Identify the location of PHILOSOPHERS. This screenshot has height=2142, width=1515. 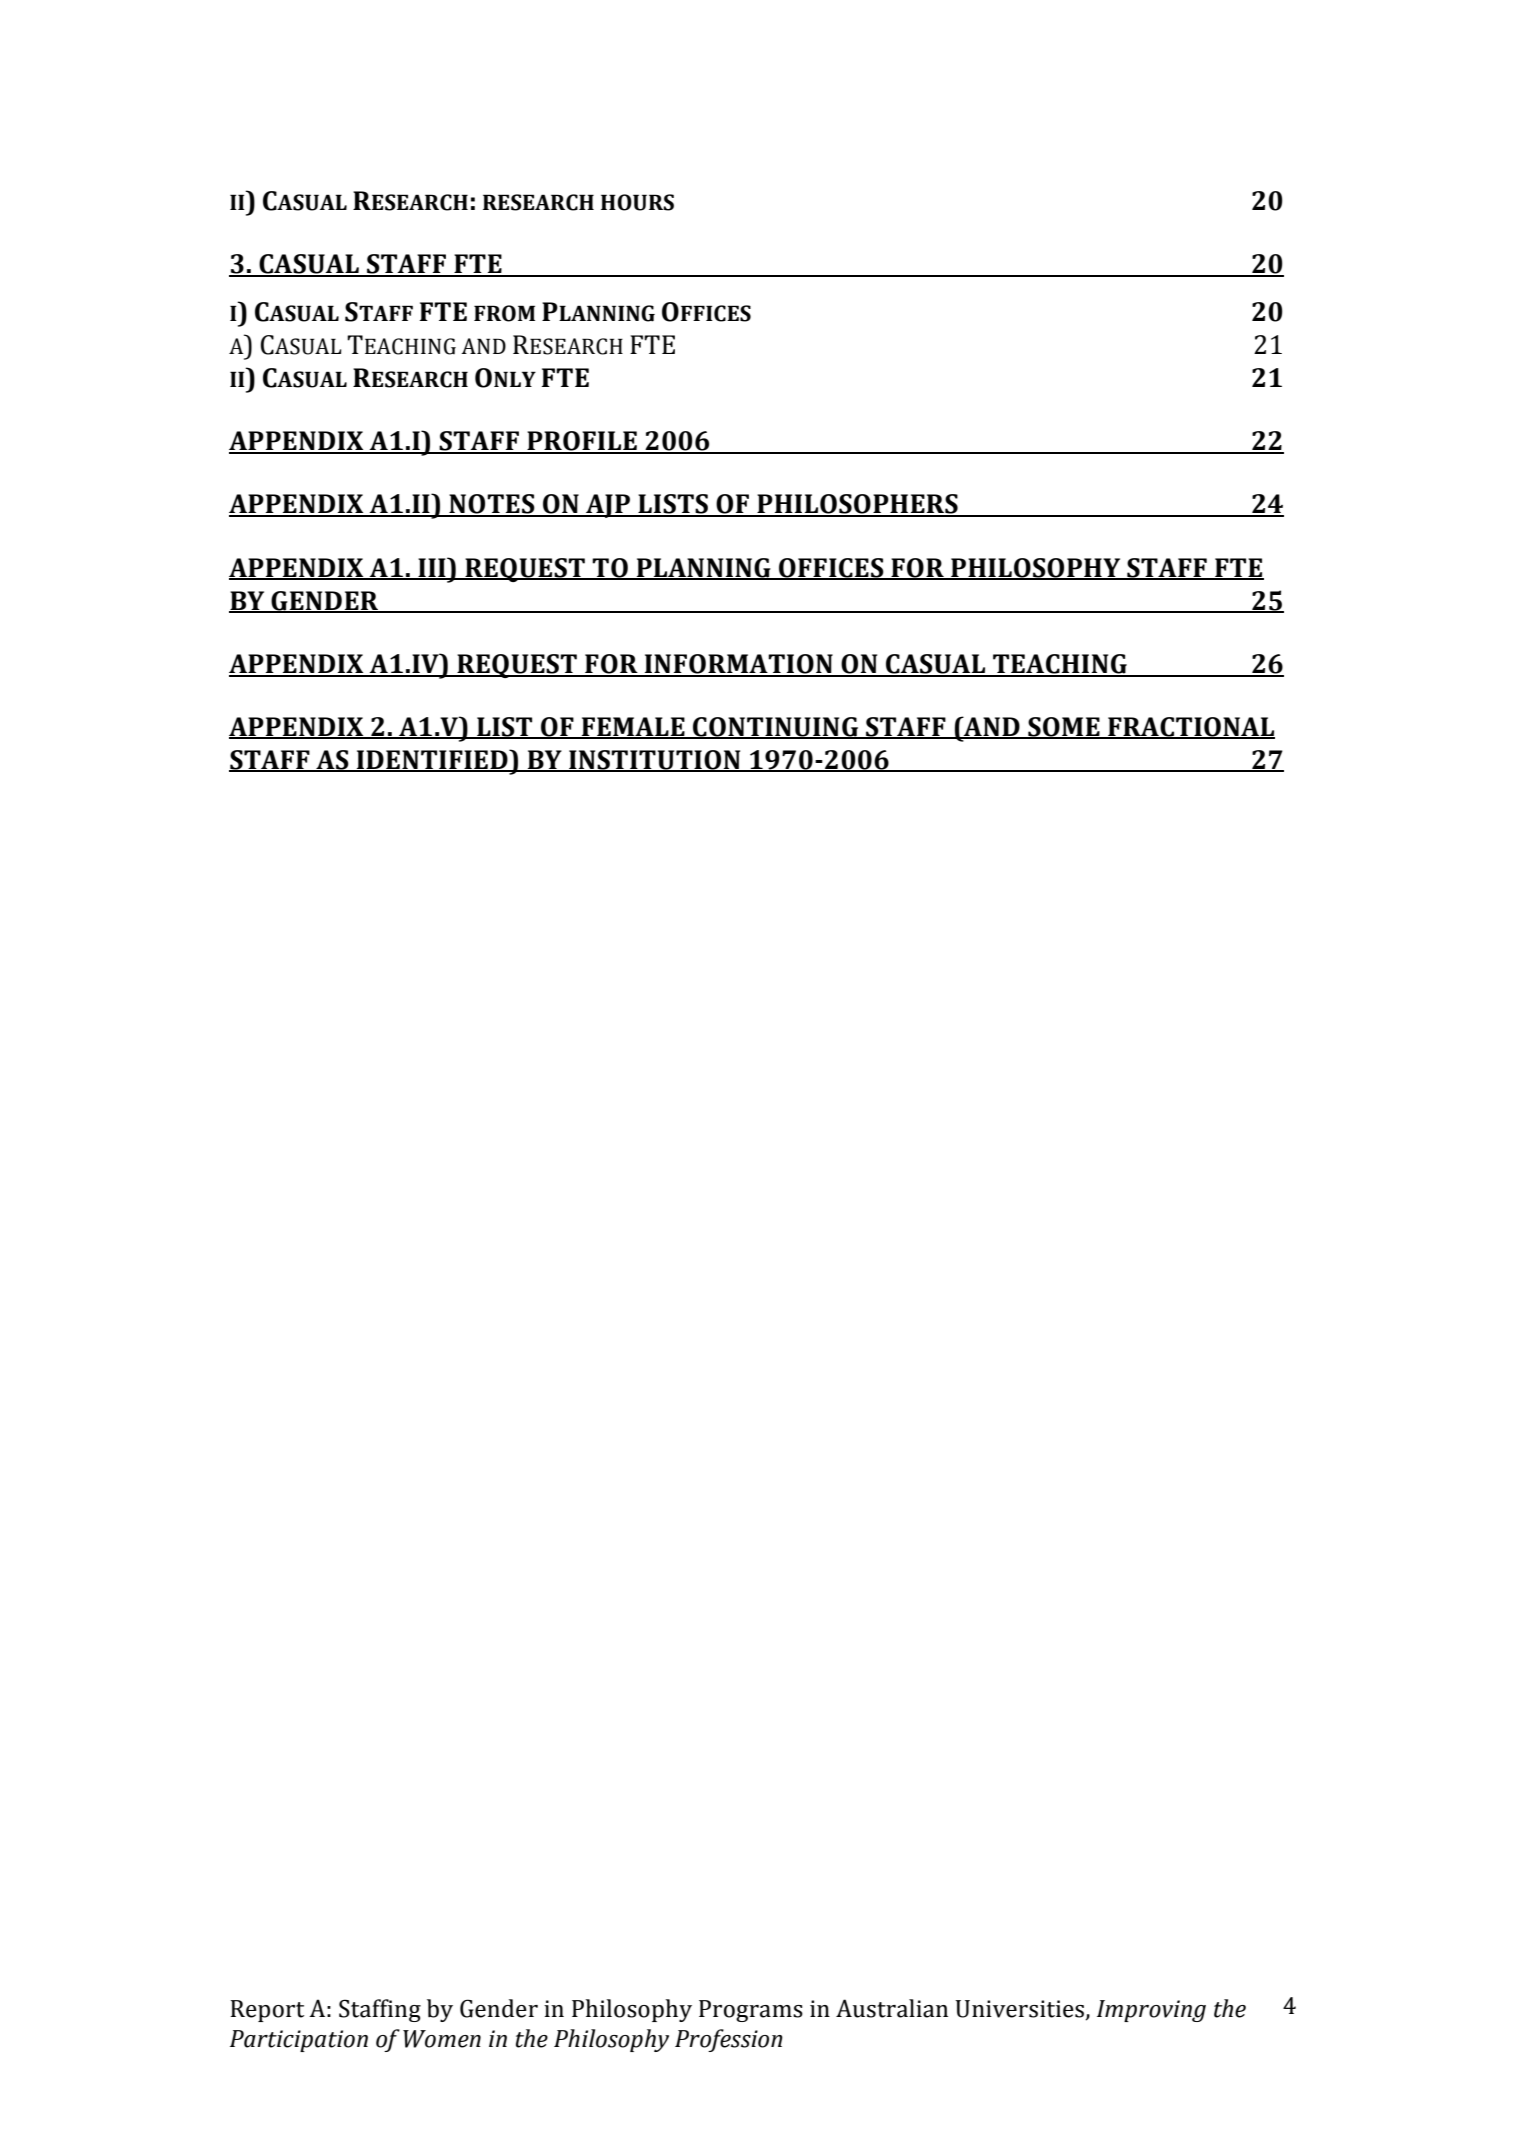
(857, 505).
